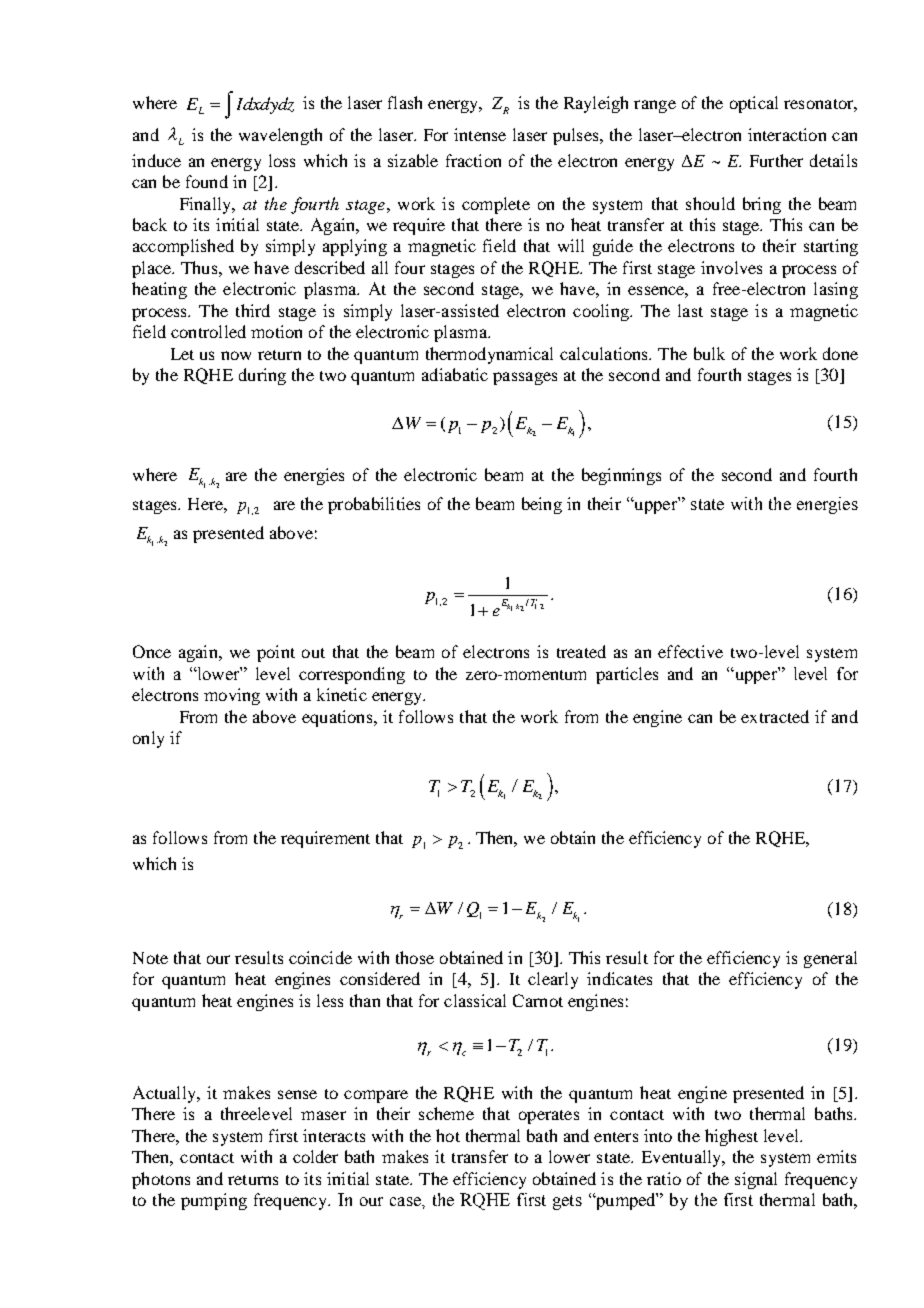 This screenshot has height=1308, width=924. What do you see at coordinates (830, 959) in the screenshot?
I see `general` at bounding box center [830, 959].
